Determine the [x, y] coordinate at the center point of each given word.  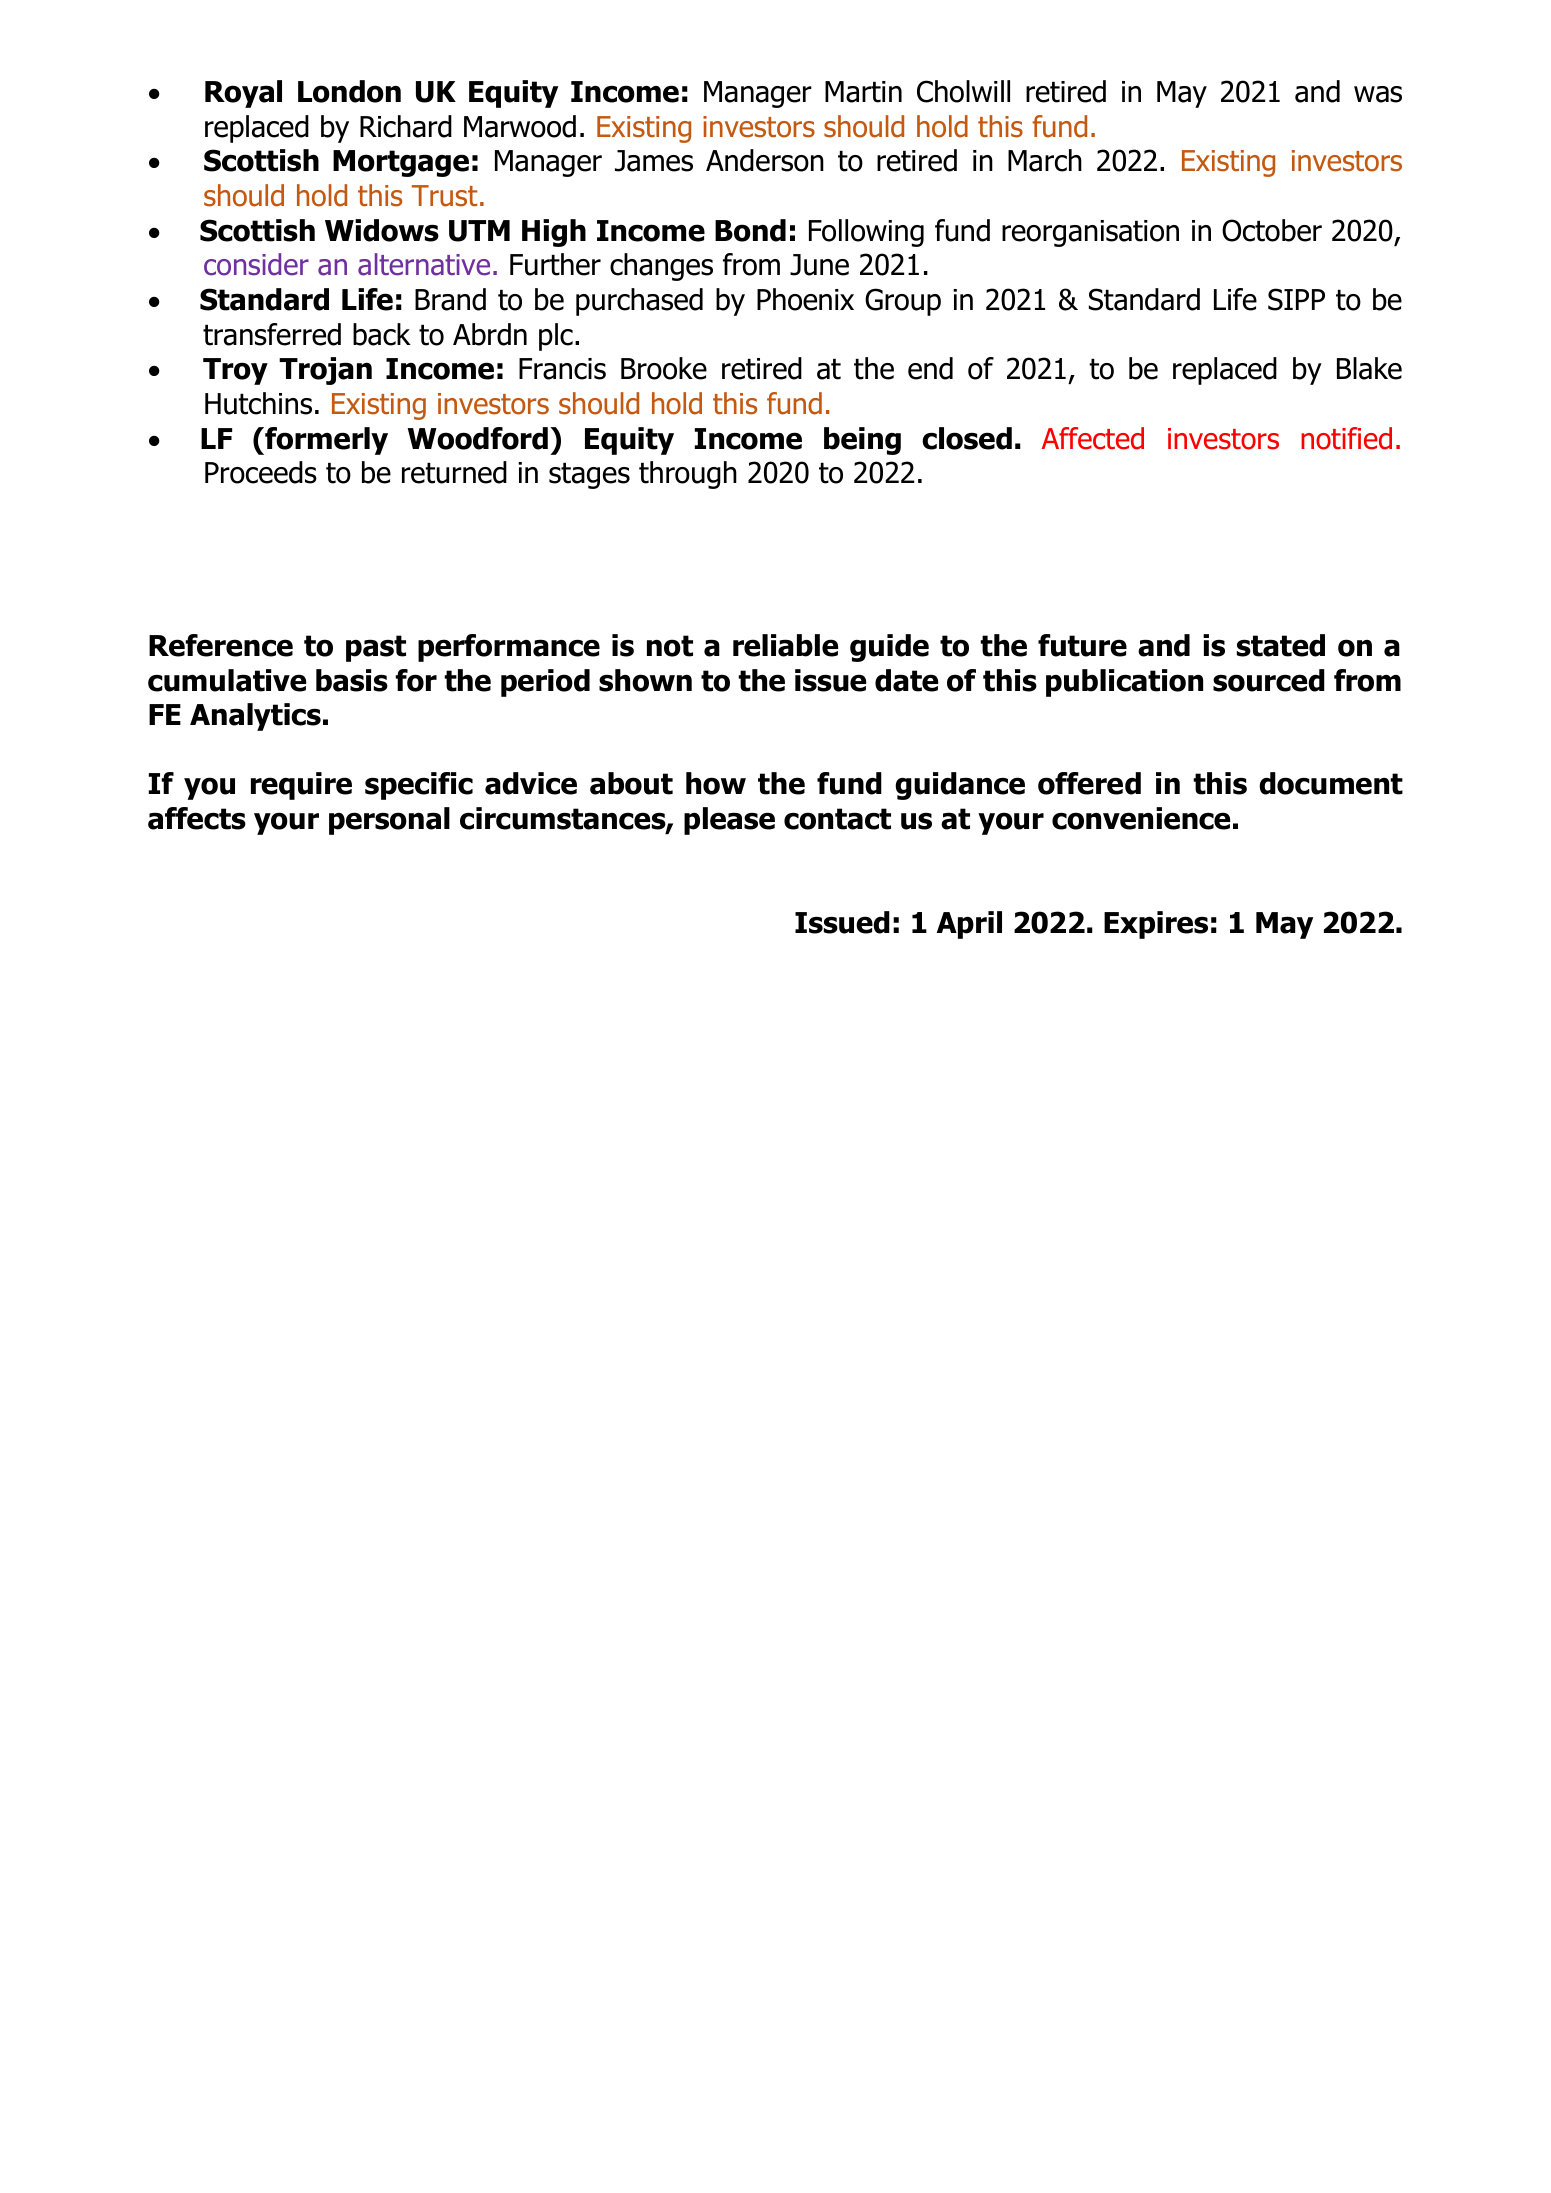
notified [1346, 438]
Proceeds [261, 472]
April [969, 925]
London [349, 91]
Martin [863, 92]
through [688, 475]
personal [389, 821]
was [1378, 94]
